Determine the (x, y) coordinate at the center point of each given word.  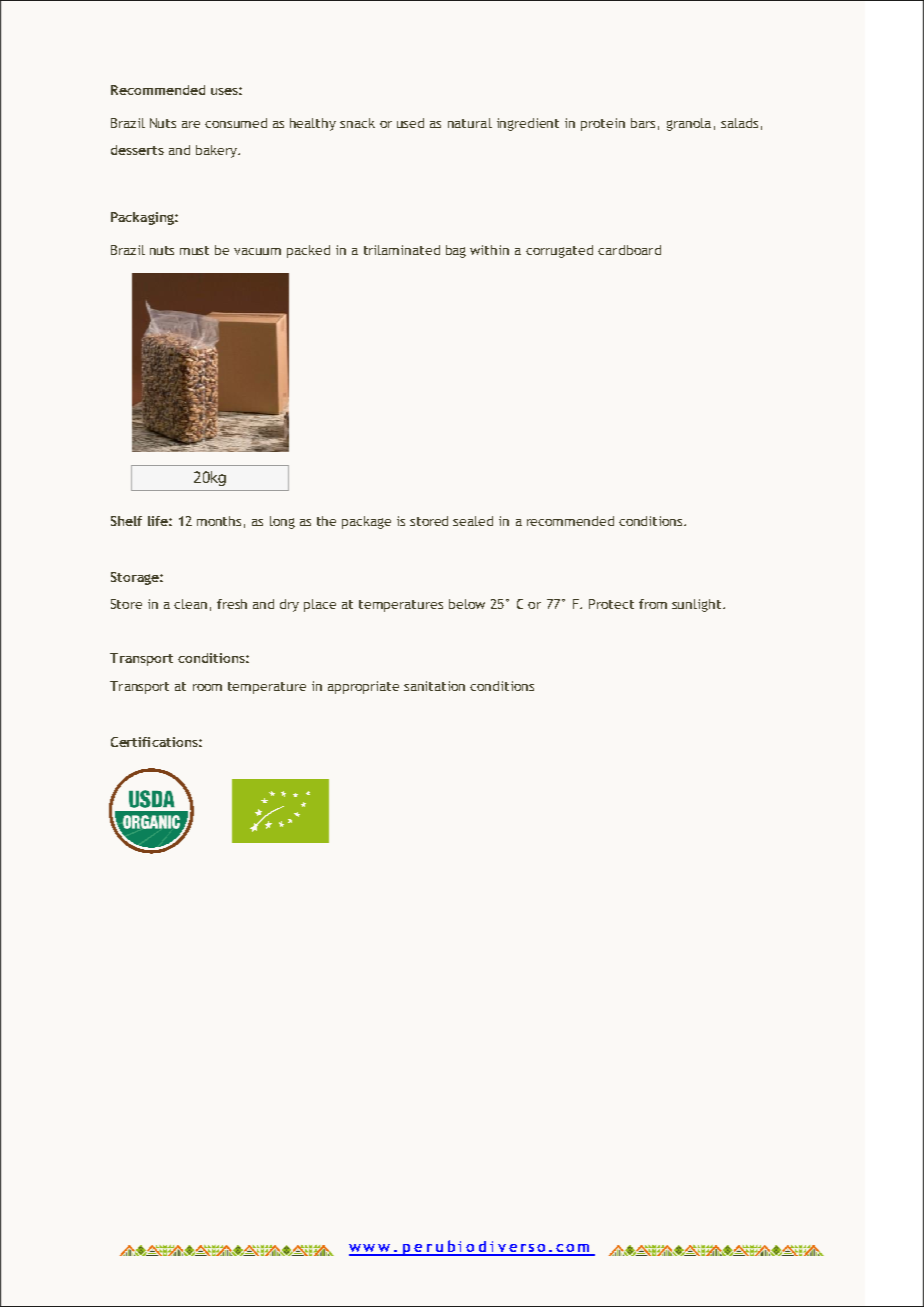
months (219, 521)
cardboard (629, 250)
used (410, 123)
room (207, 687)
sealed (473, 521)
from (653, 604)
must (194, 250)
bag (456, 251)
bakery (217, 151)
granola (689, 124)
